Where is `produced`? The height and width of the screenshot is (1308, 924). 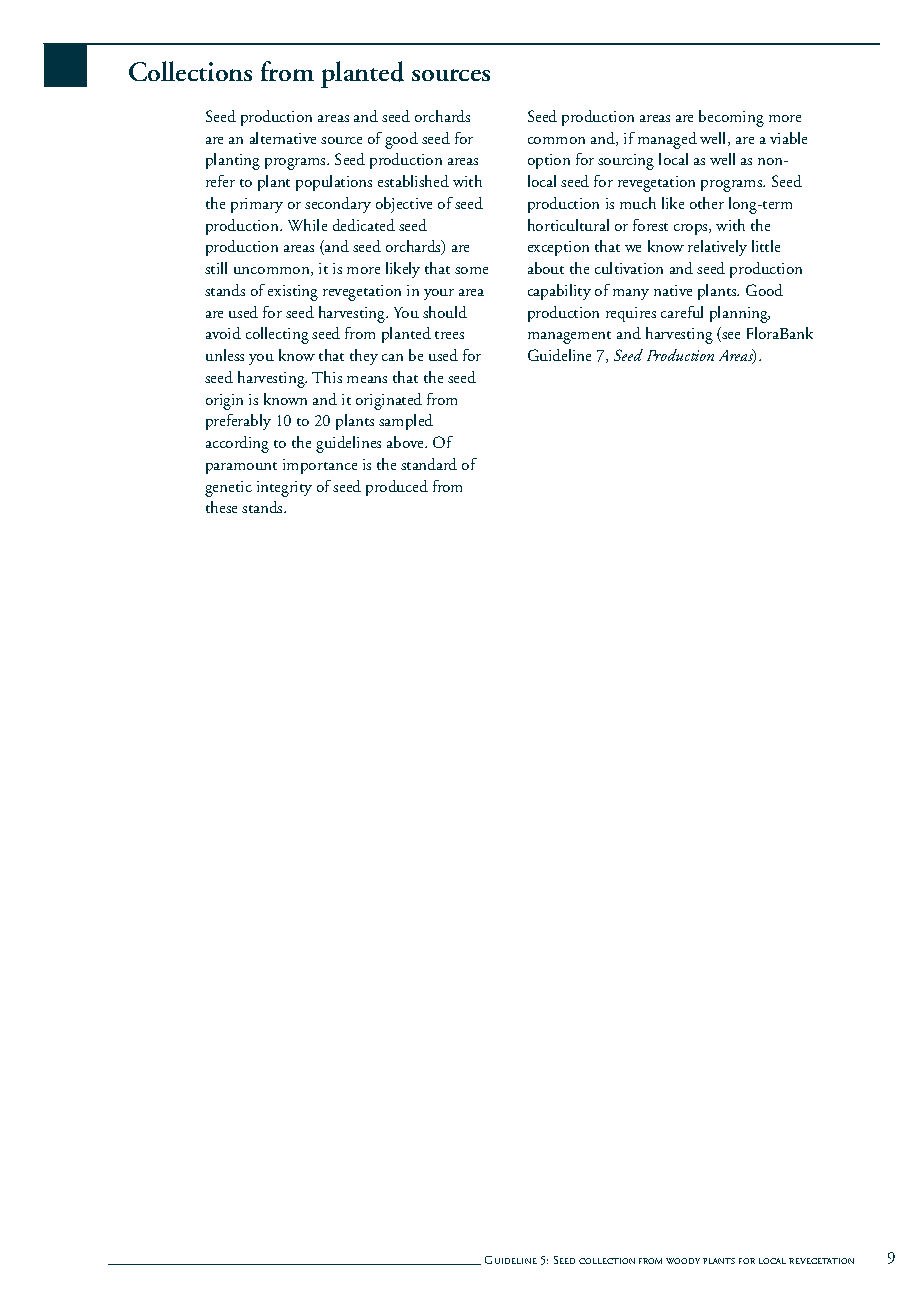
produced is located at coordinates (397, 488).
